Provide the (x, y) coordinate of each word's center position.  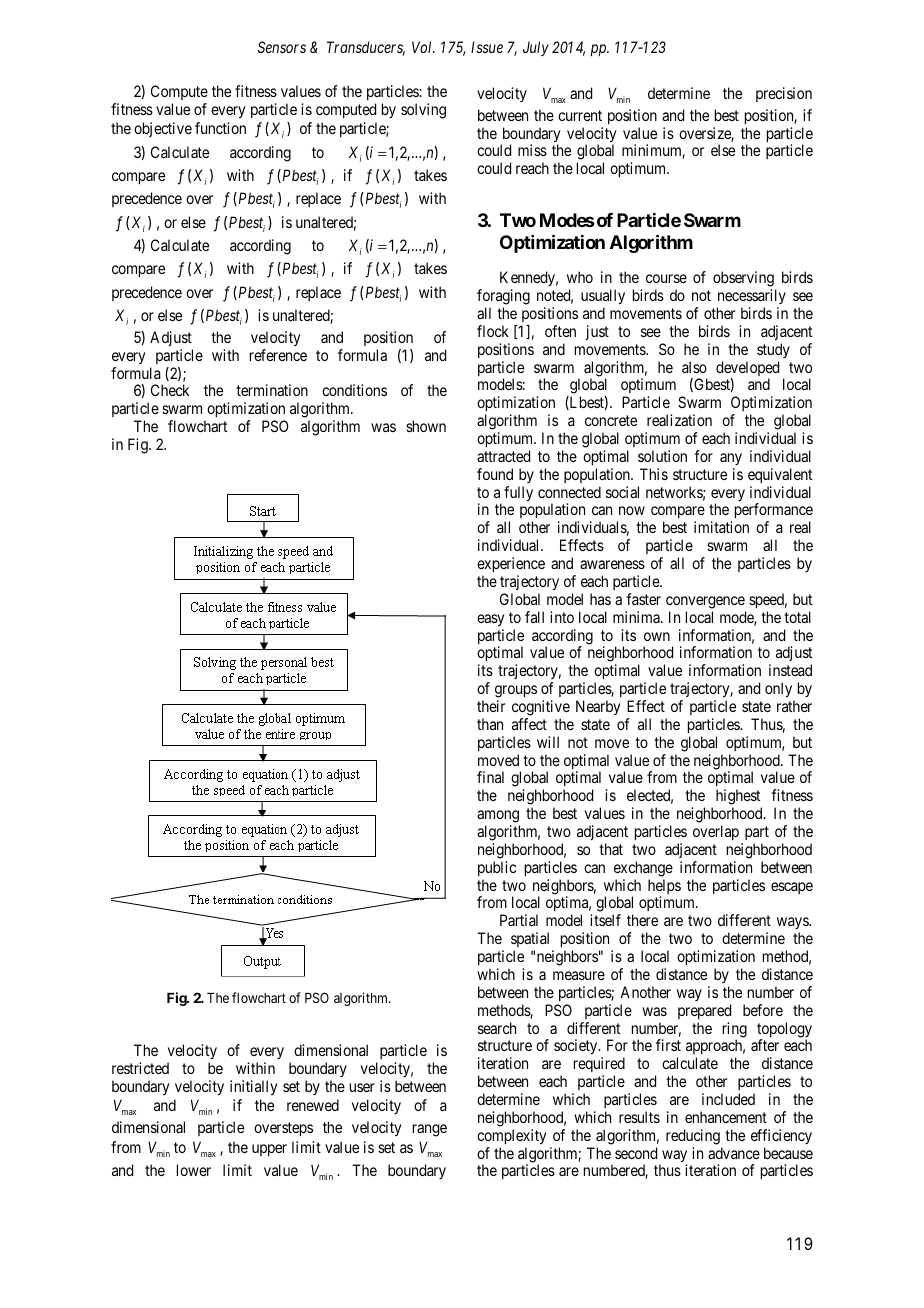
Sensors (282, 47)
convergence (705, 602)
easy (490, 620)
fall (534, 617)
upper (269, 1150)
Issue (487, 47)
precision (784, 94)
